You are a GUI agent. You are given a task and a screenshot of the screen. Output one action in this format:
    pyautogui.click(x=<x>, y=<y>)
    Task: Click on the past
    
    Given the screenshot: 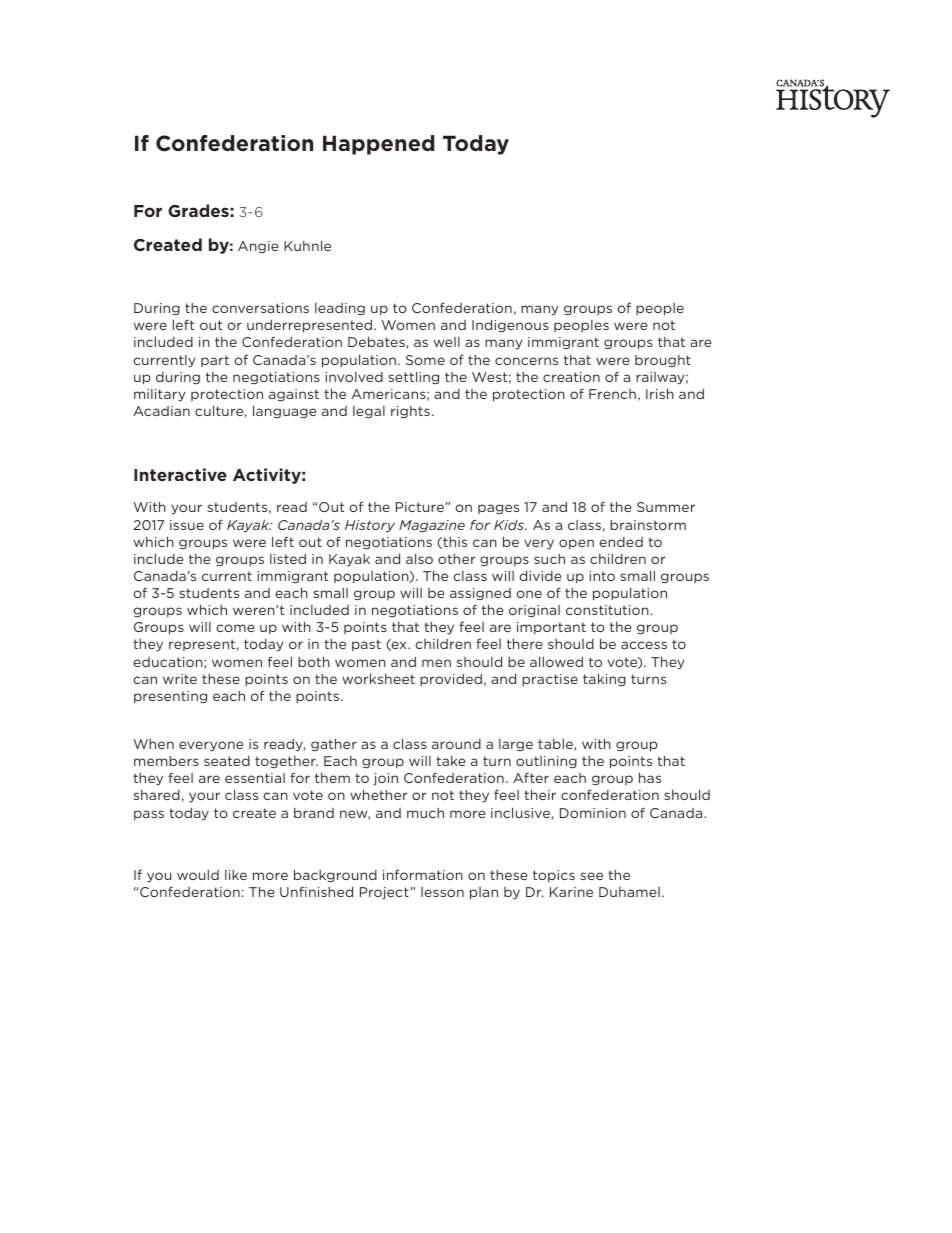 What is the action you would take?
    pyautogui.click(x=366, y=645)
